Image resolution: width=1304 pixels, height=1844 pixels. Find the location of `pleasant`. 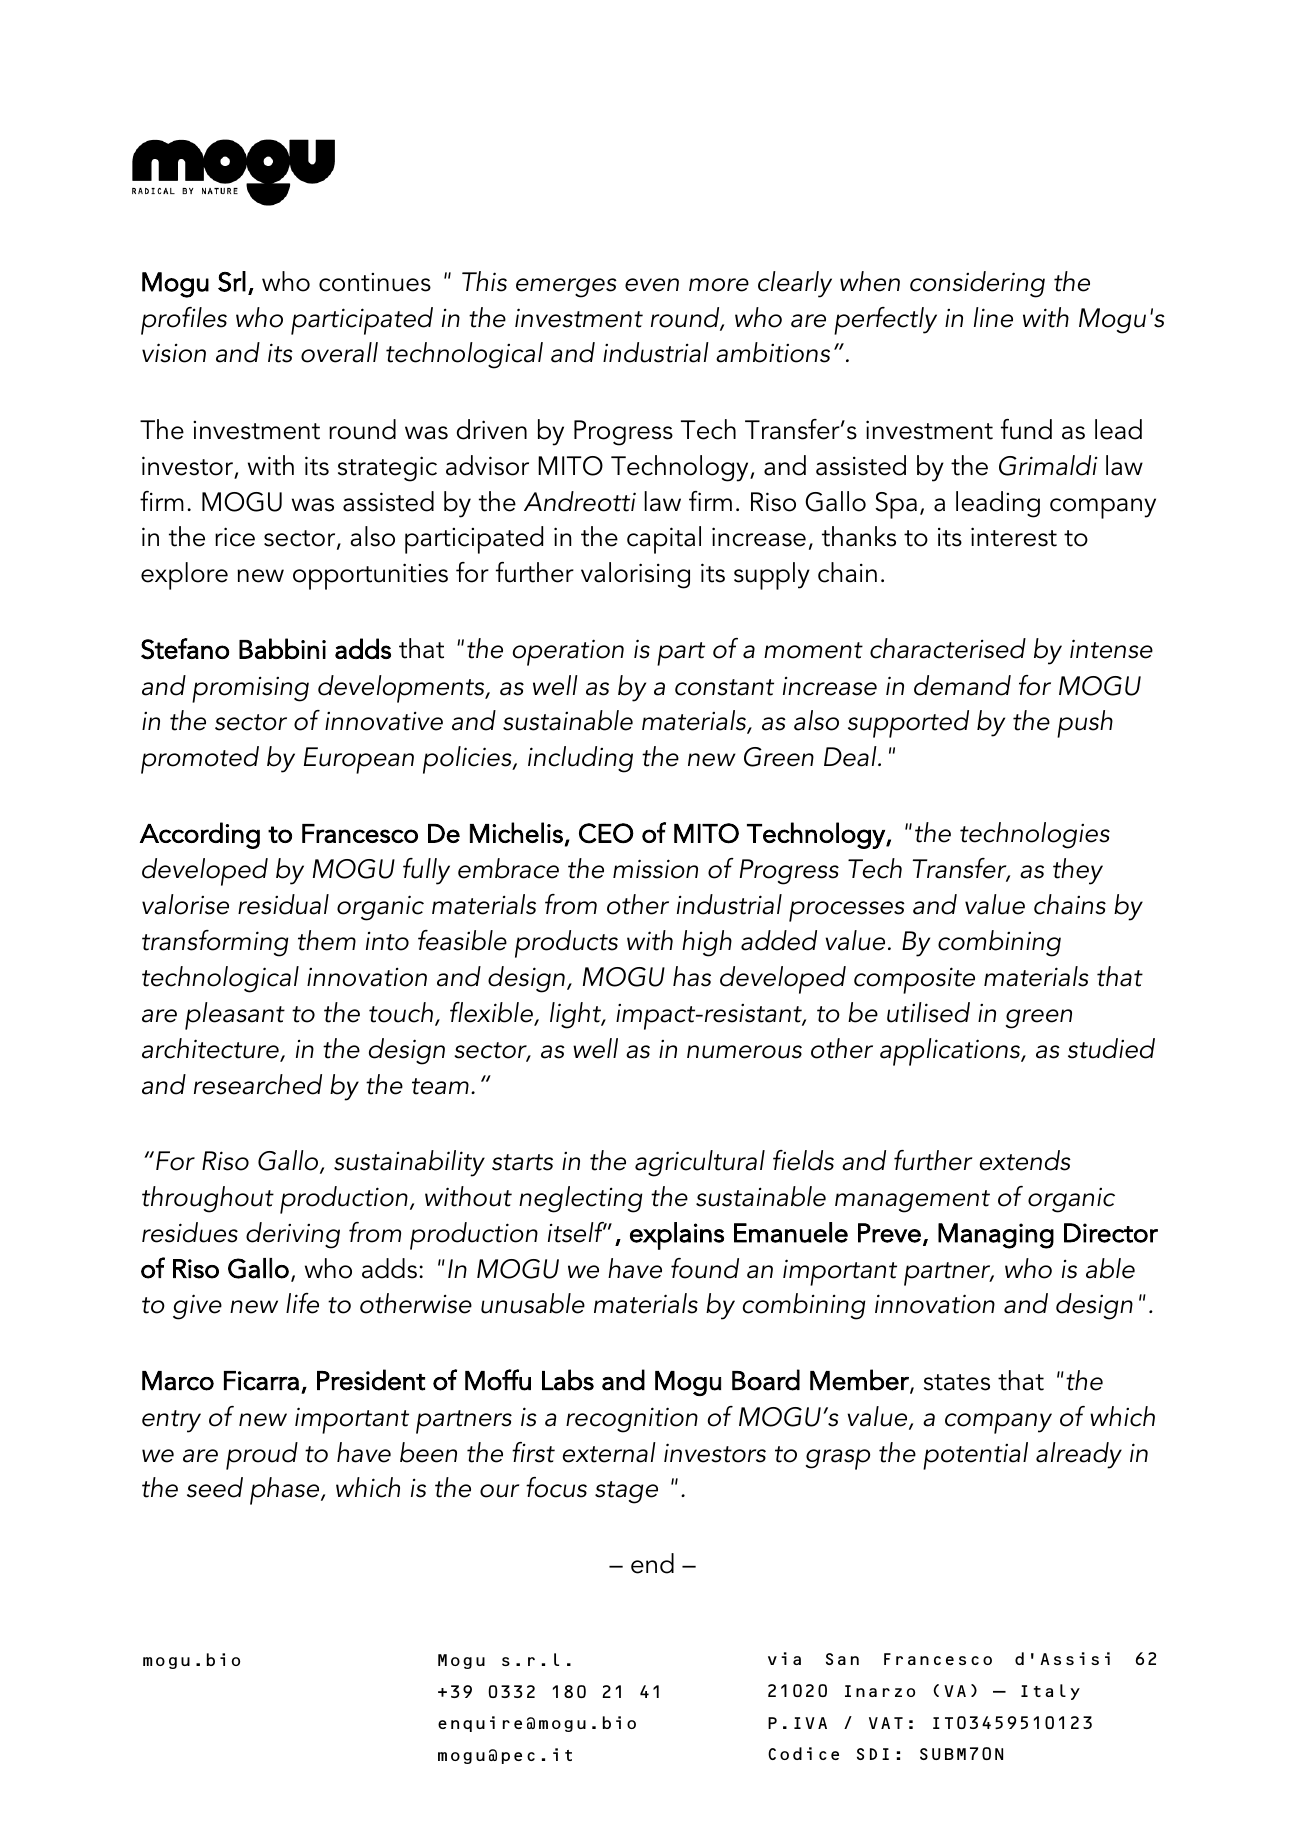

pleasant is located at coordinates (235, 1016).
